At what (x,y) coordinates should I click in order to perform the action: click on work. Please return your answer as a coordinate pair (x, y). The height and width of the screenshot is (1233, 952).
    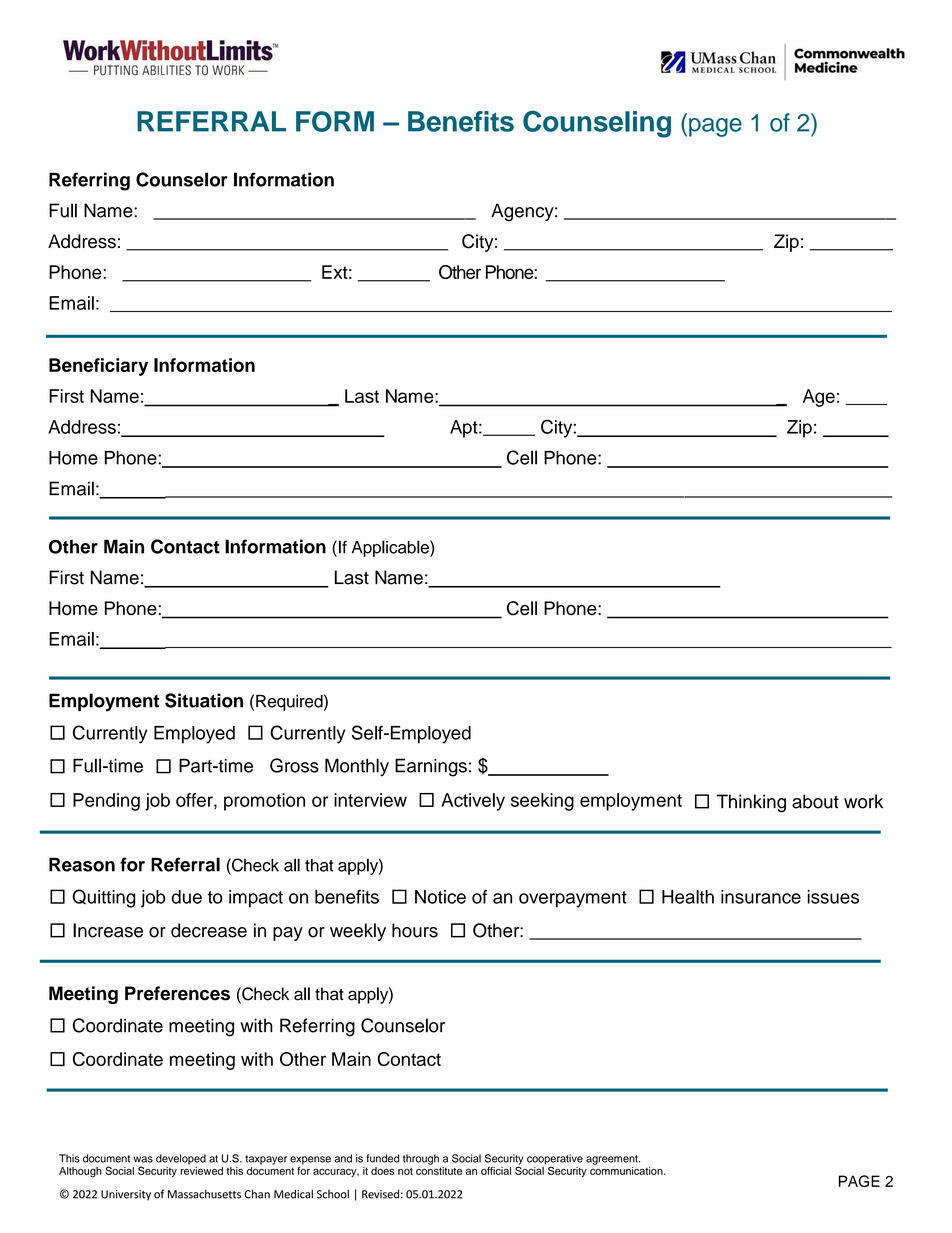
    Looking at the image, I should click on (863, 801).
